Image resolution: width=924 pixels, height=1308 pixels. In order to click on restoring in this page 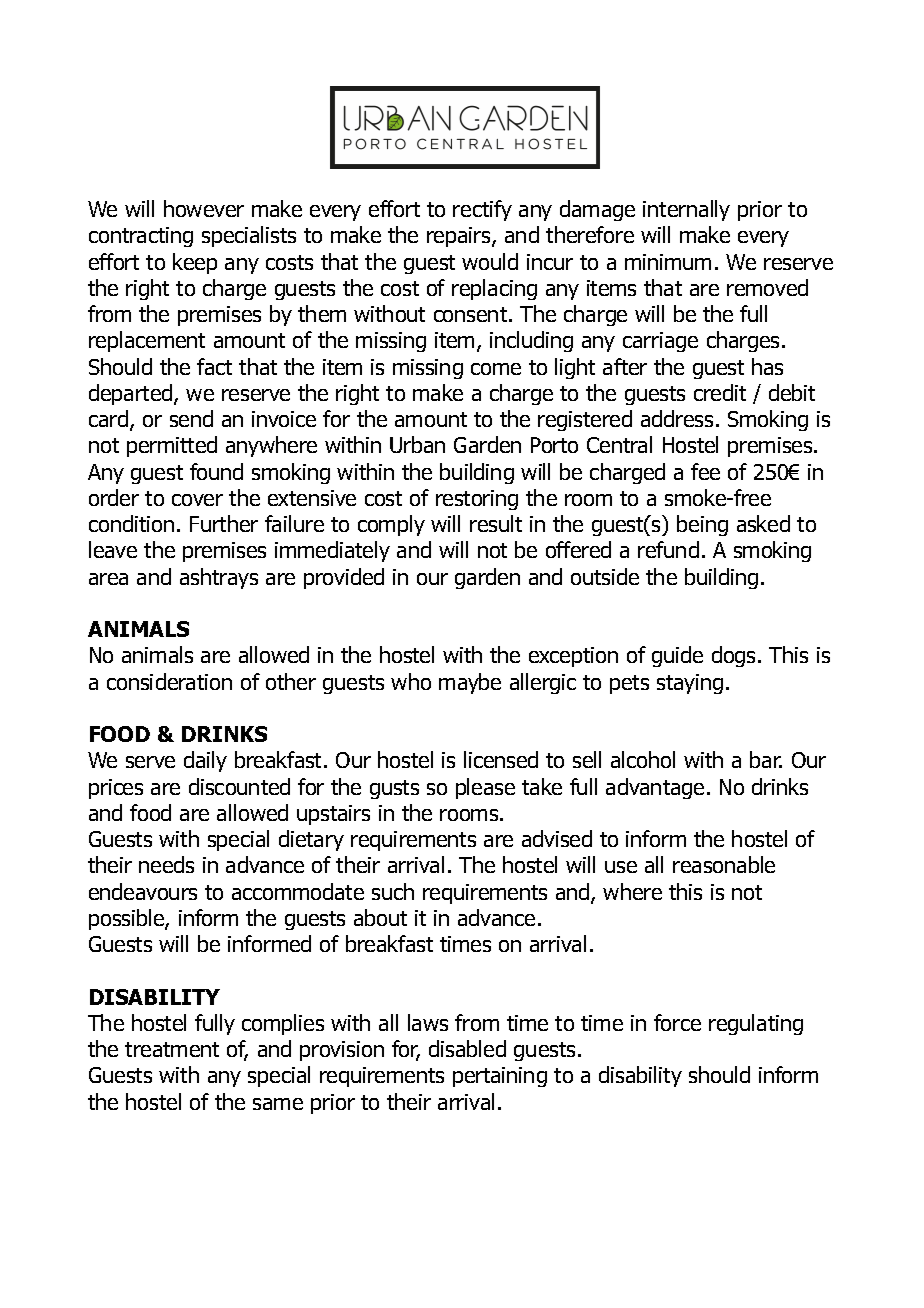, I will do `click(477, 500)`.
